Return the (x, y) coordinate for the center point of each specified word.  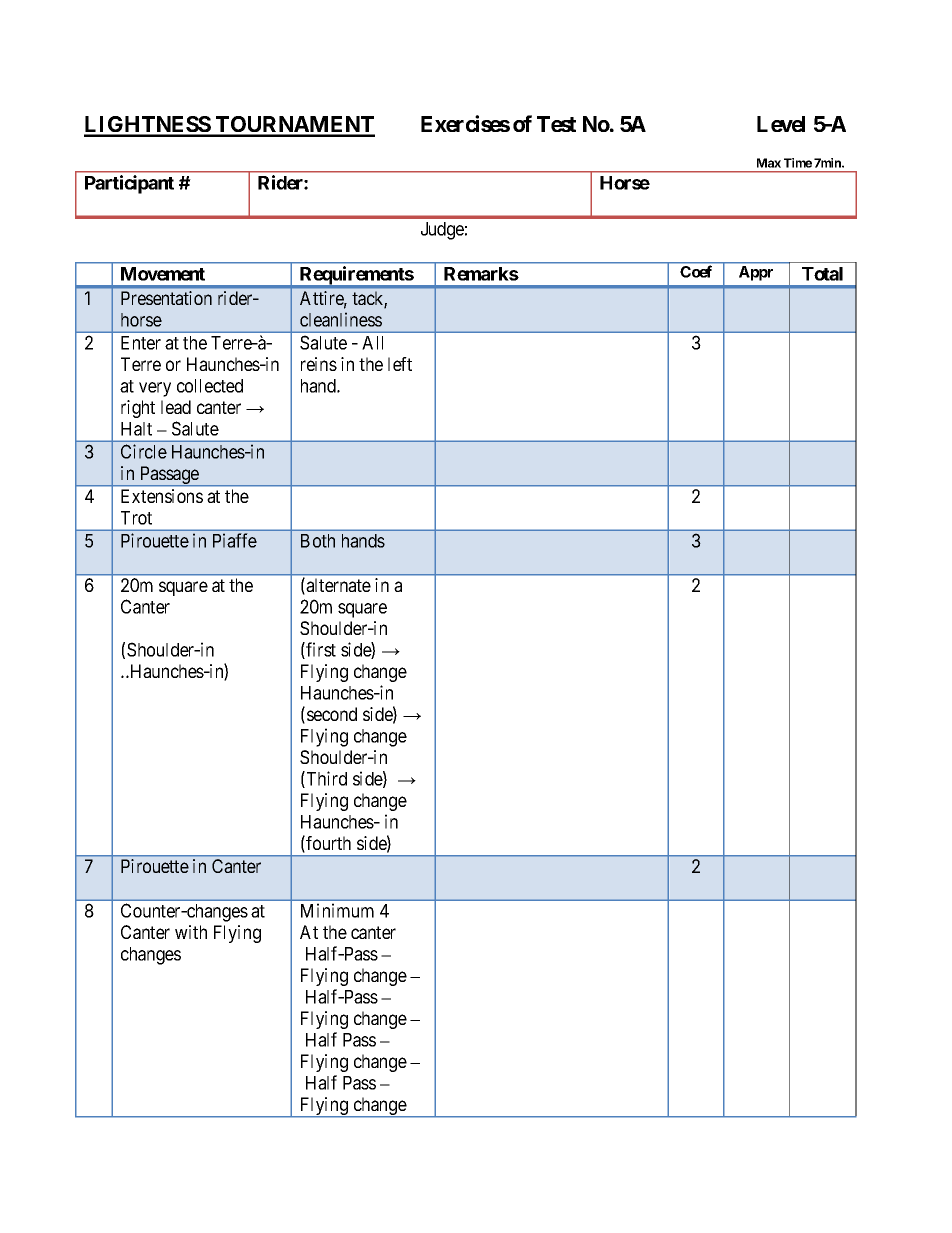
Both (318, 541)
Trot (136, 518)
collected (210, 386)
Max (769, 163)
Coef (696, 271)
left (400, 364)
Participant (129, 184)
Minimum (337, 910)
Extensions (162, 496)
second (332, 714)
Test (556, 124)
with (191, 932)
